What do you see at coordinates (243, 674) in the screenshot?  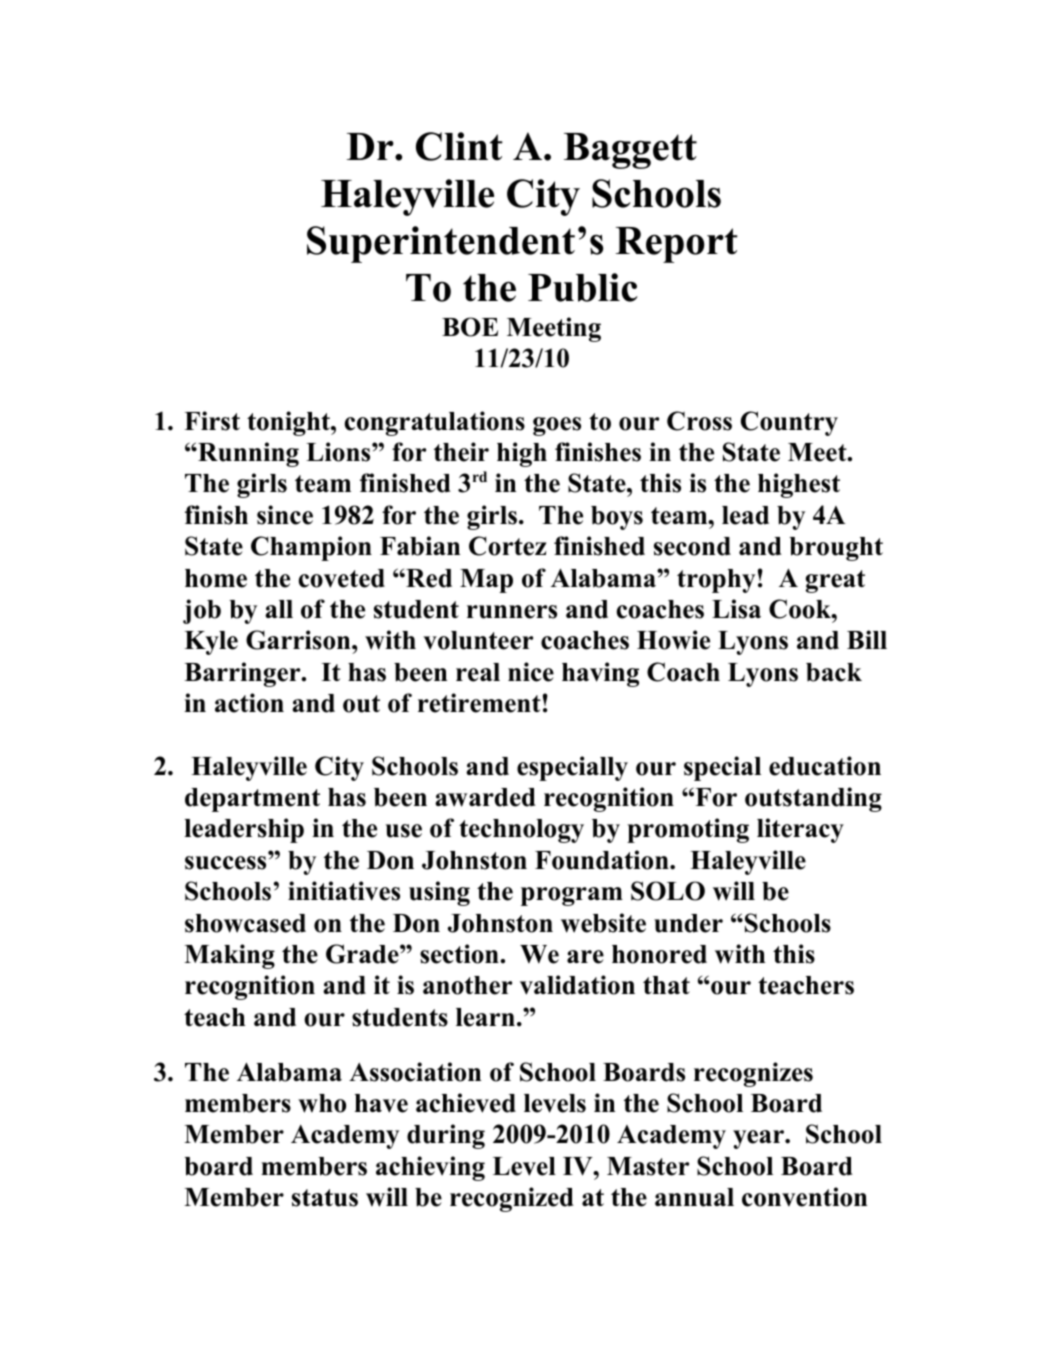 I see `Barringer` at bounding box center [243, 674].
